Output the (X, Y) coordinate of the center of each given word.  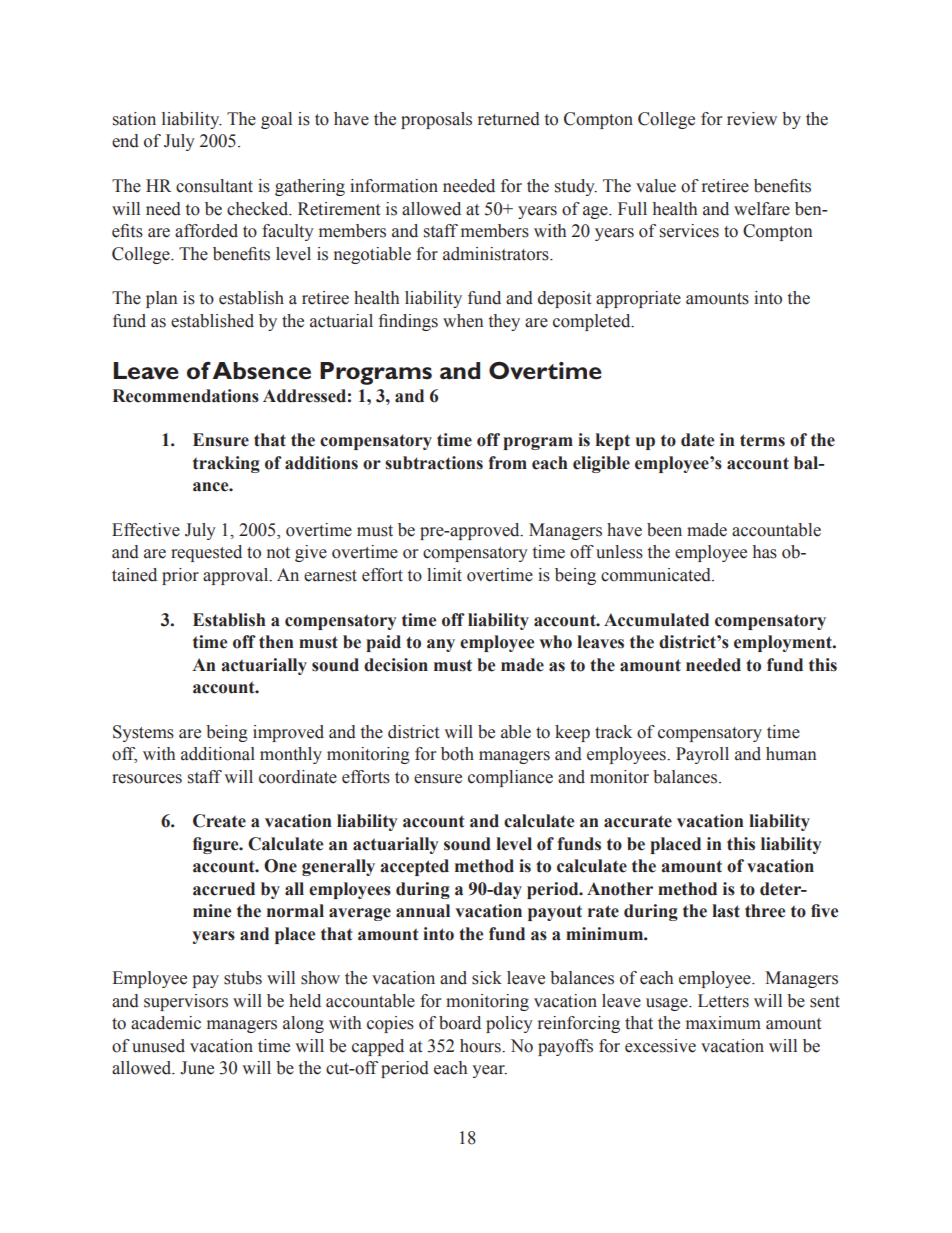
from (507, 463)
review (752, 119)
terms (762, 440)
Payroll (702, 755)
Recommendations (185, 396)
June (197, 1068)
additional (218, 754)
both (457, 754)
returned (509, 119)
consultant (214, 186)
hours (481, 1046)
